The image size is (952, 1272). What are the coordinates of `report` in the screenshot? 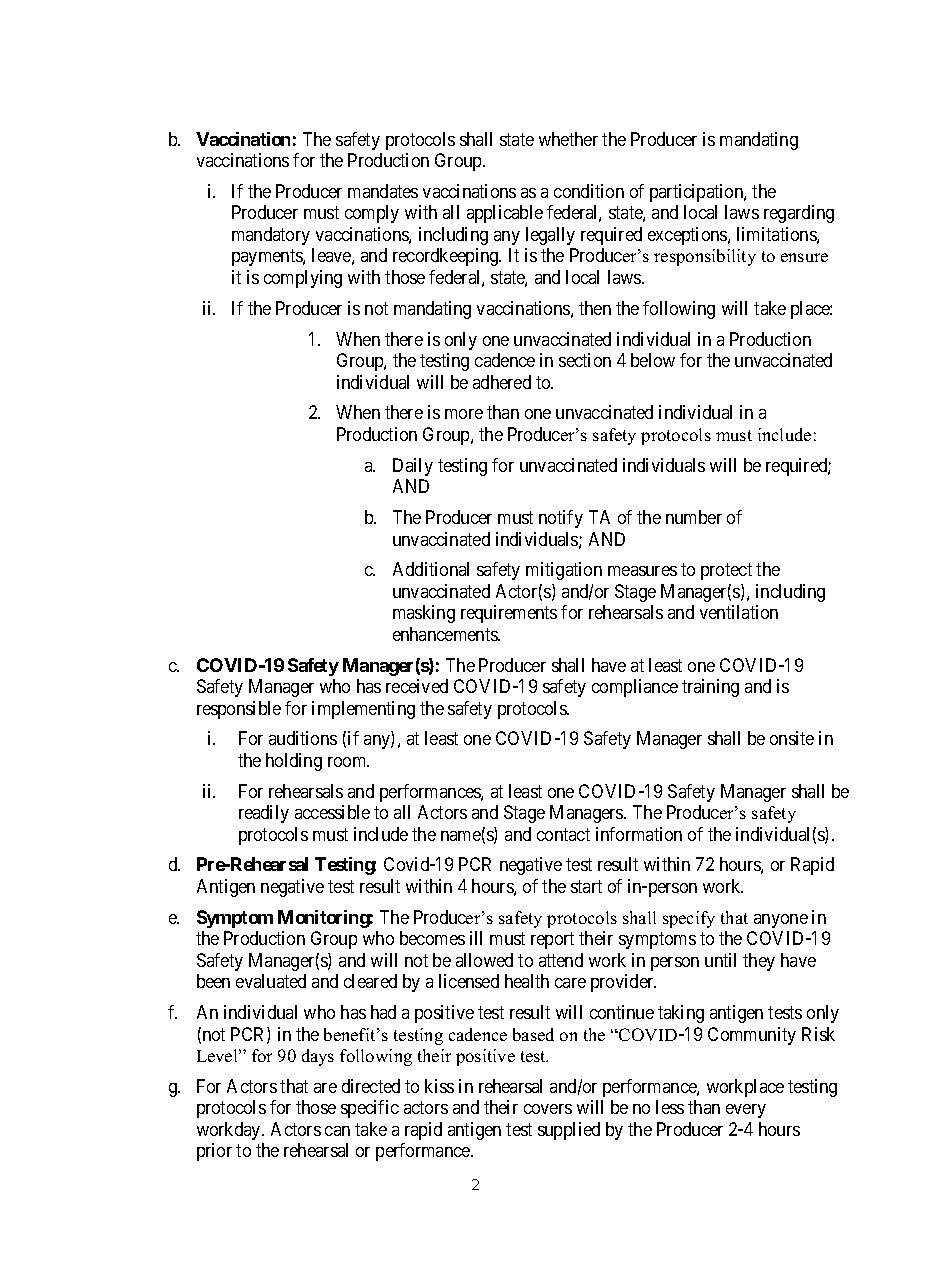 It's located at (552, 940).
